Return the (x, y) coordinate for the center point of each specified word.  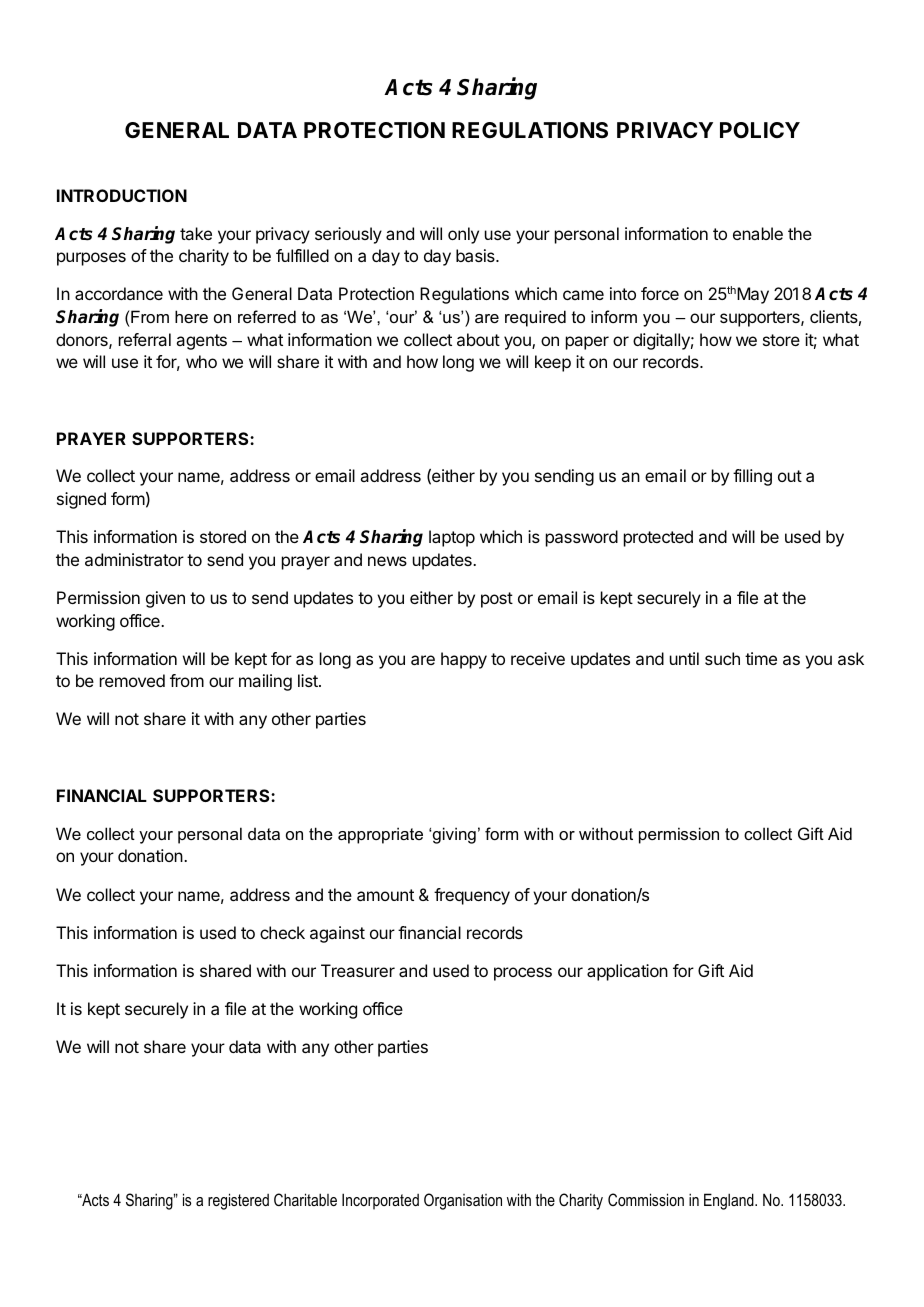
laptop (452, 538)
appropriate (380, 835)
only (463, 235)
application (627, 972)
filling (752, 477)
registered (238, 1201)
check (282, 932)
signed (81, 500)
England (730, 1201)
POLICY (760, 130)
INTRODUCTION (122, 195)
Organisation (463, 1201)
